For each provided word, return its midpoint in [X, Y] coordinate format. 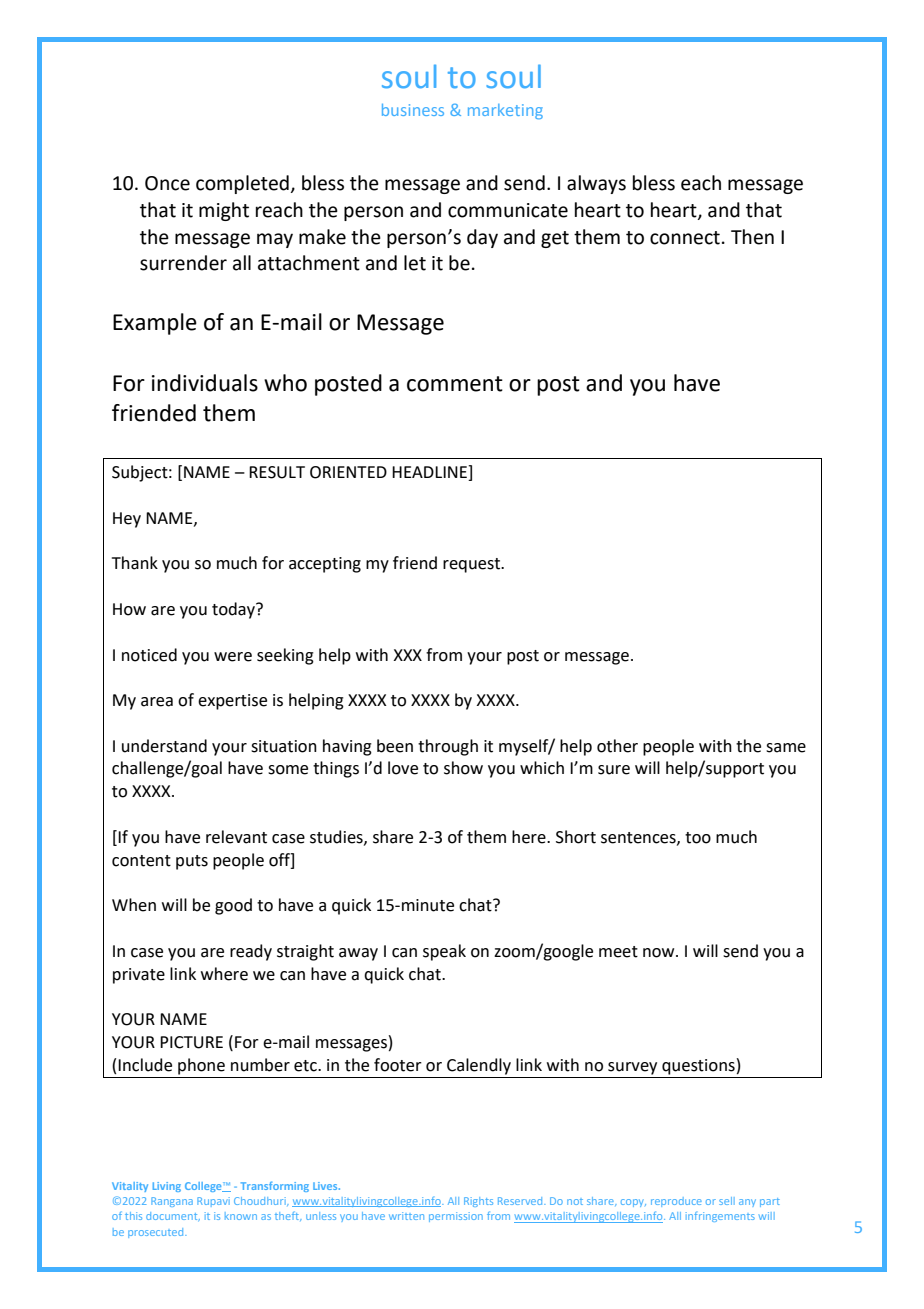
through [448, 747]
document [173, 1216]
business [413, 110]
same [786, 748]
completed [242, 184]
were [233, 657]
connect [685, 238]
